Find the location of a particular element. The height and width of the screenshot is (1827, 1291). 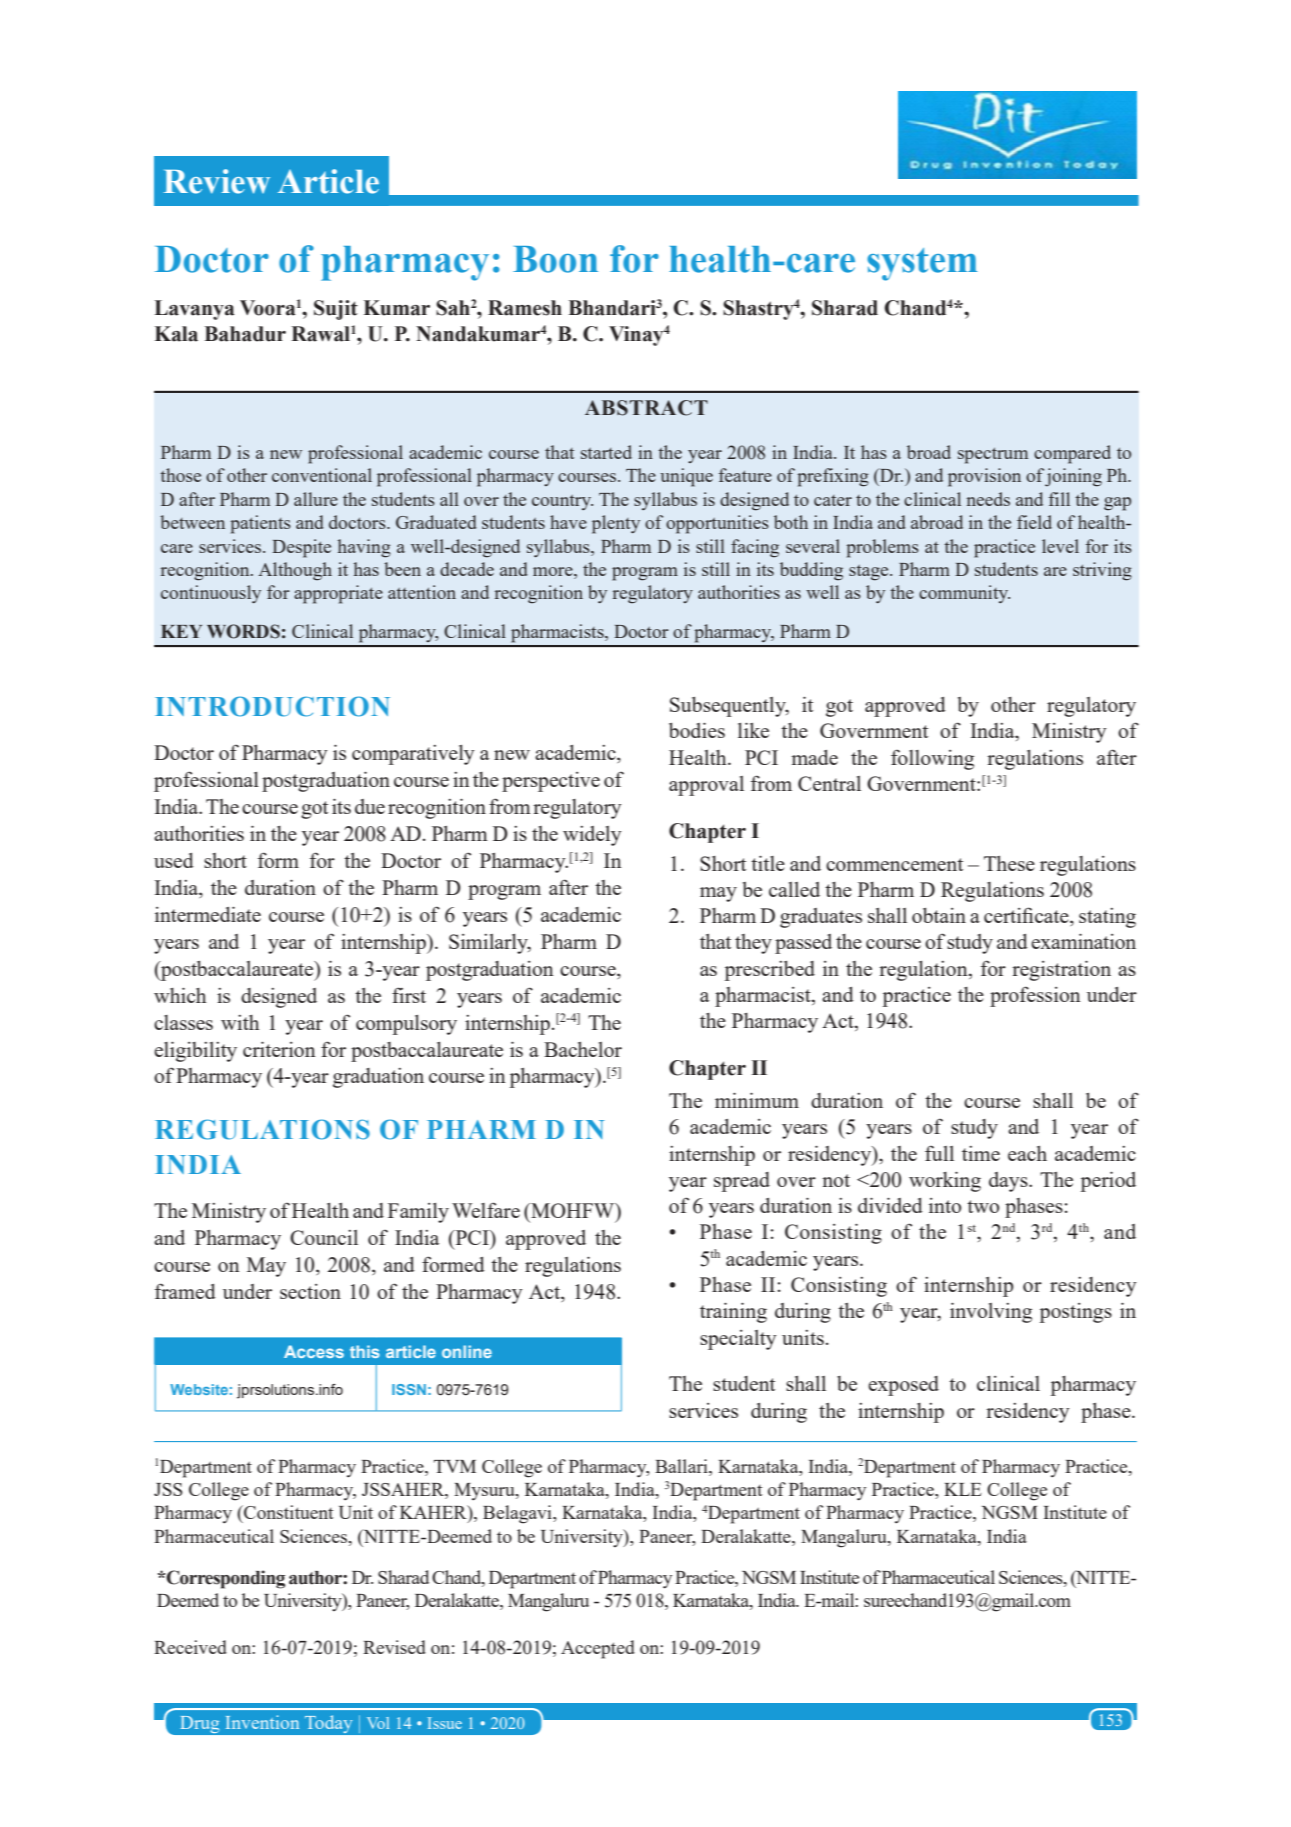

Invention is located at coordinates (262, 1722).
